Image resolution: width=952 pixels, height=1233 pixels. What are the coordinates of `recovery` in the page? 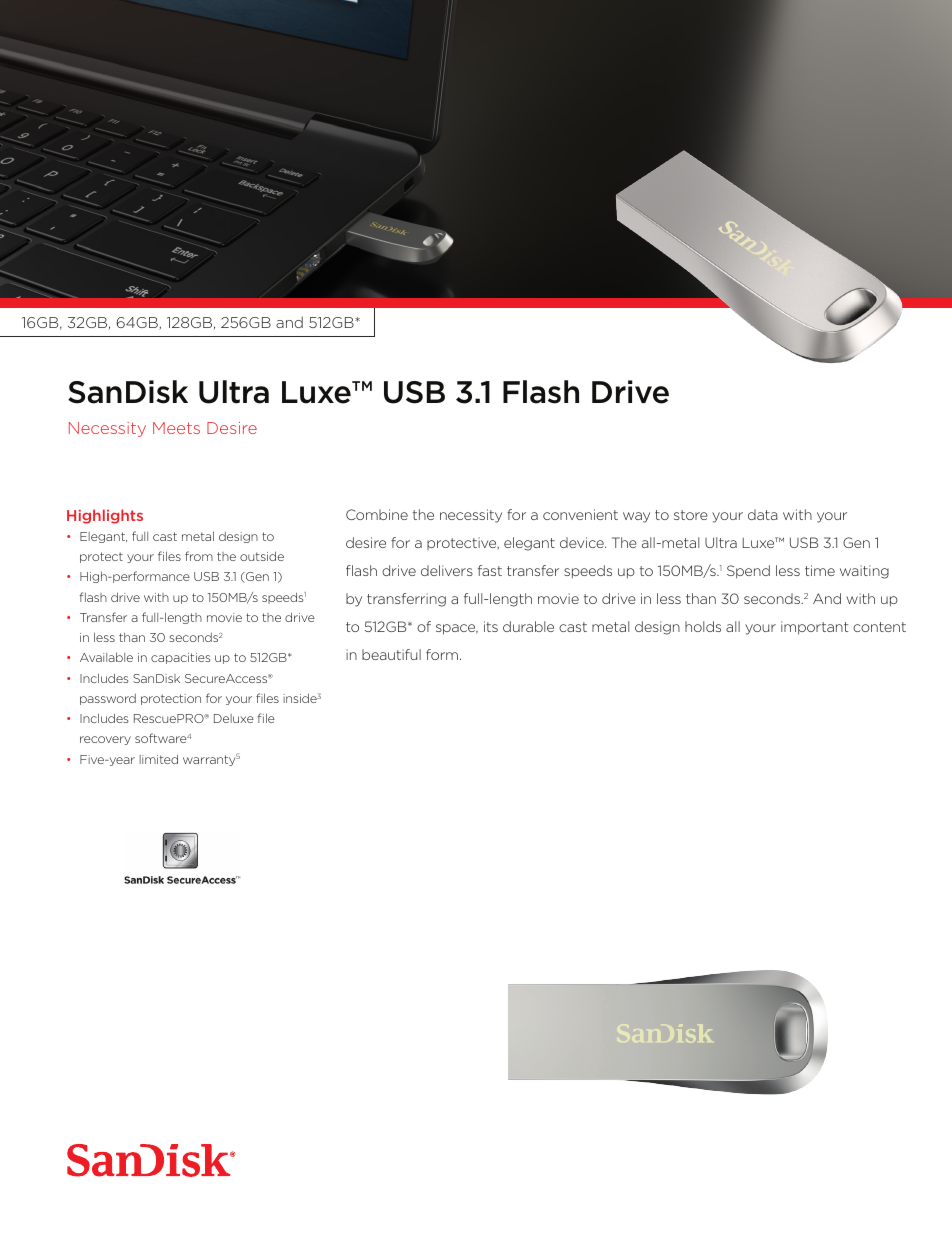 It's located at (105, 740).
